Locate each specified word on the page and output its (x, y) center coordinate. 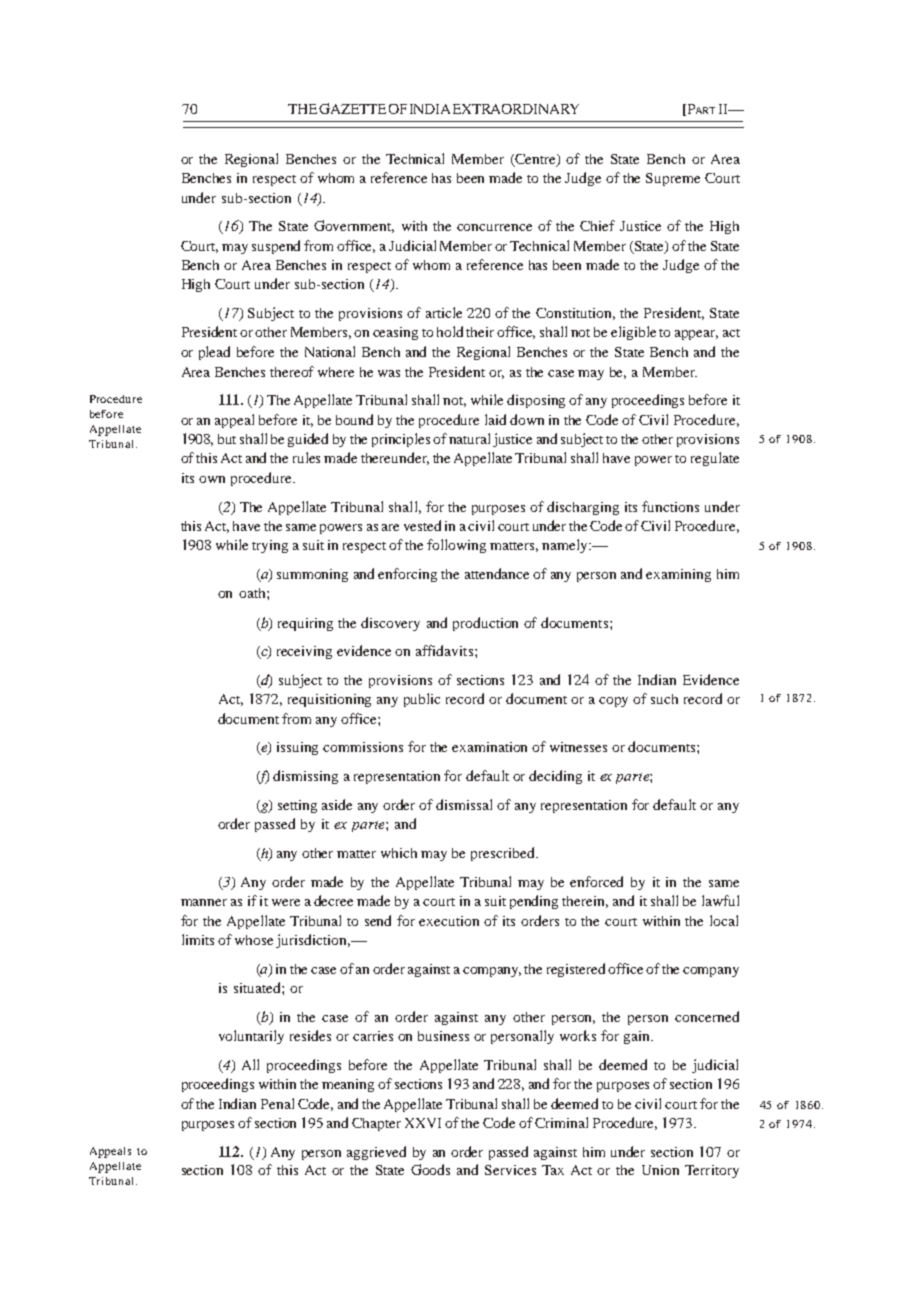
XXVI (423, 1123)
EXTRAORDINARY (516, 109)
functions (670, 506)
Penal (277, 1103)
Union (660, 1170)
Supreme (673, 179)
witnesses (578, 747)
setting (297, 806)
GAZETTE (352, 108)
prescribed (504, 854)
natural (469, 438)
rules (306, 457)
